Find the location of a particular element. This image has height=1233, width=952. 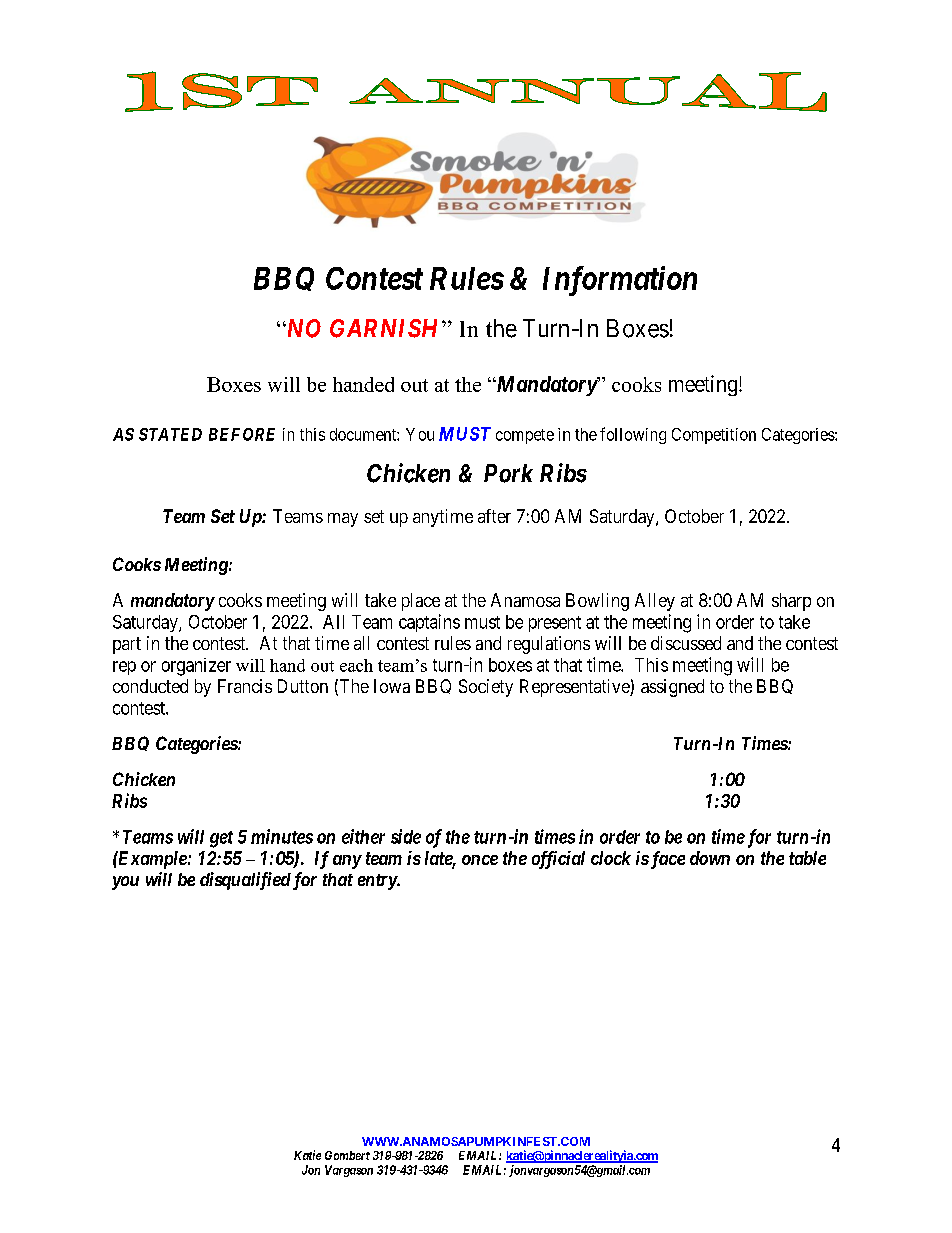

sharp is located at coordinates (791, 602).
